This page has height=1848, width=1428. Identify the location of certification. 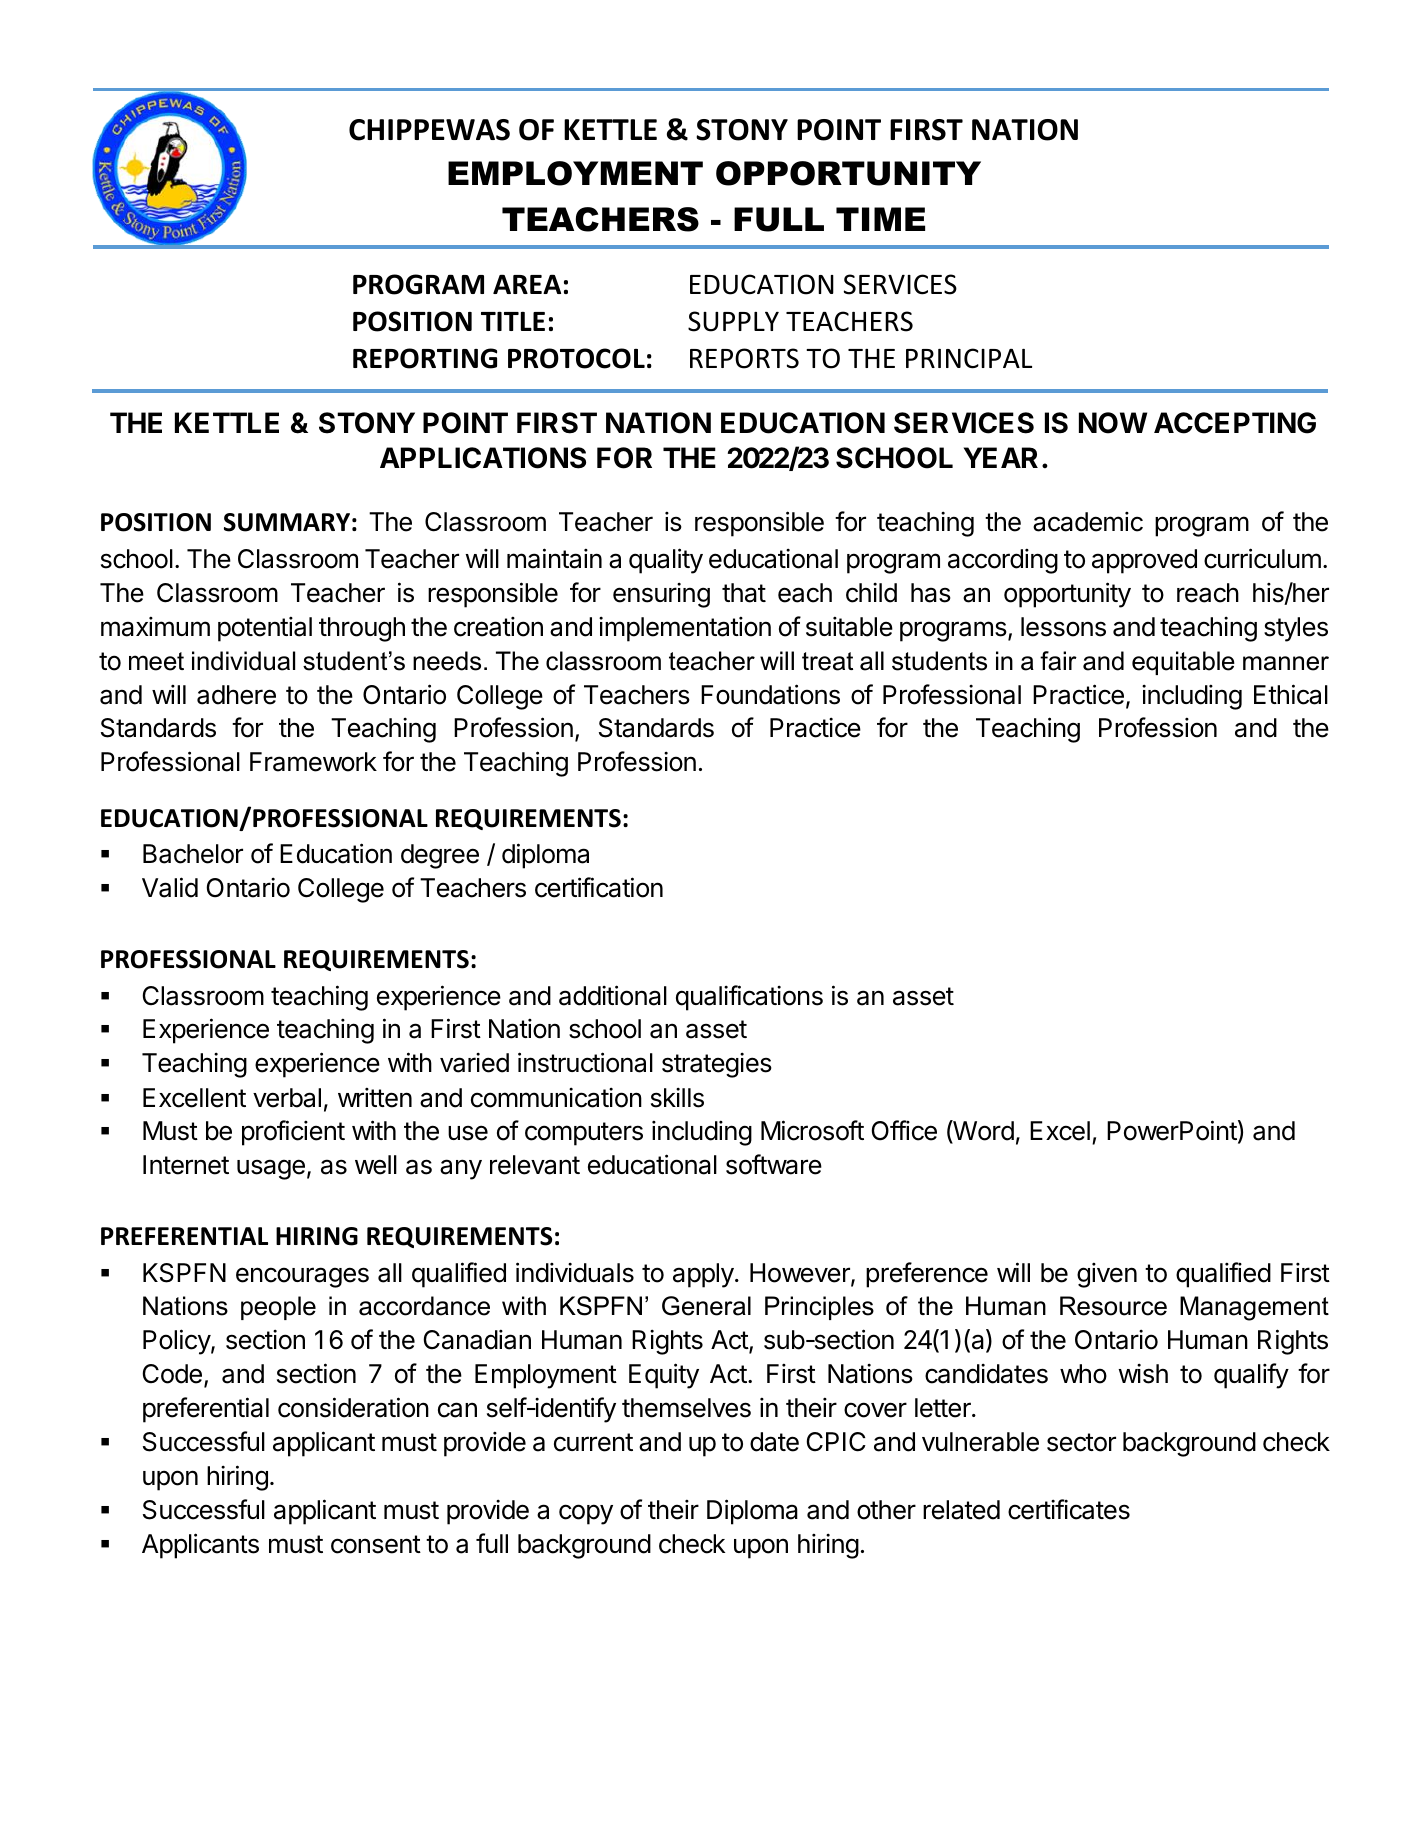
(599, 887).
